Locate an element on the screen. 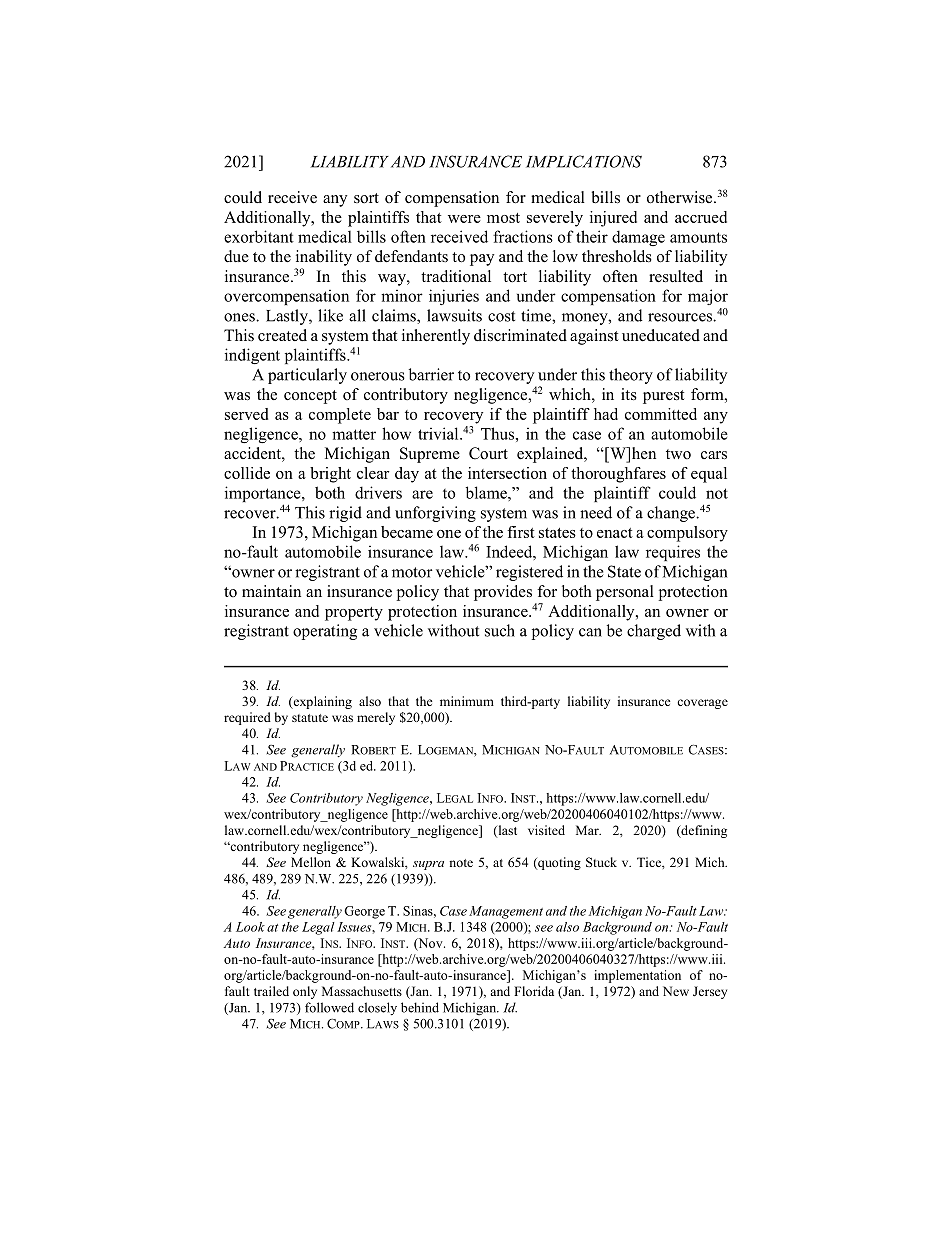 This screenshot has height=1233, width=952. accrued is located at coordinates (701, 217).
